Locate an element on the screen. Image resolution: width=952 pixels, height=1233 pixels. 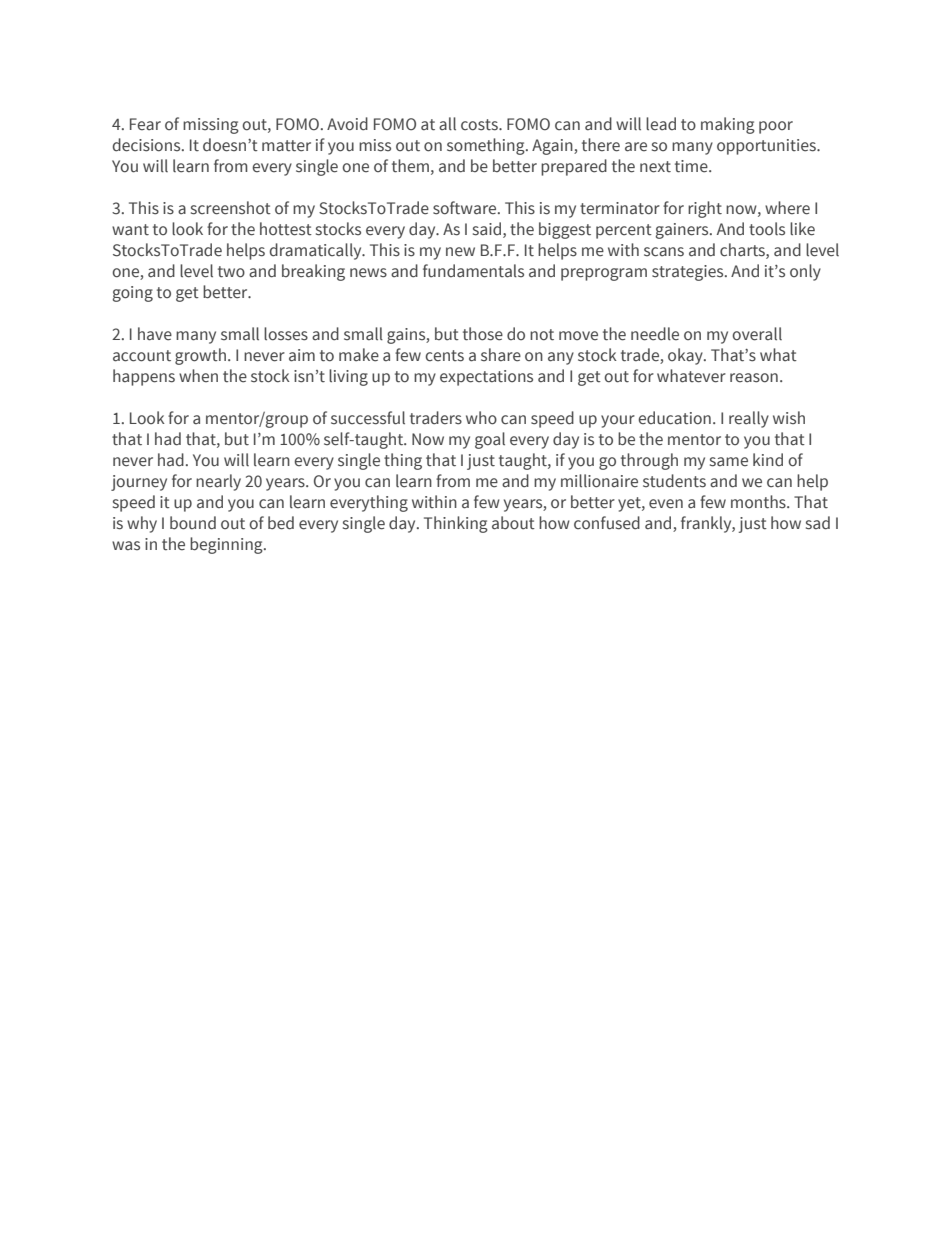
costs is located at coordinates (480, 125).
